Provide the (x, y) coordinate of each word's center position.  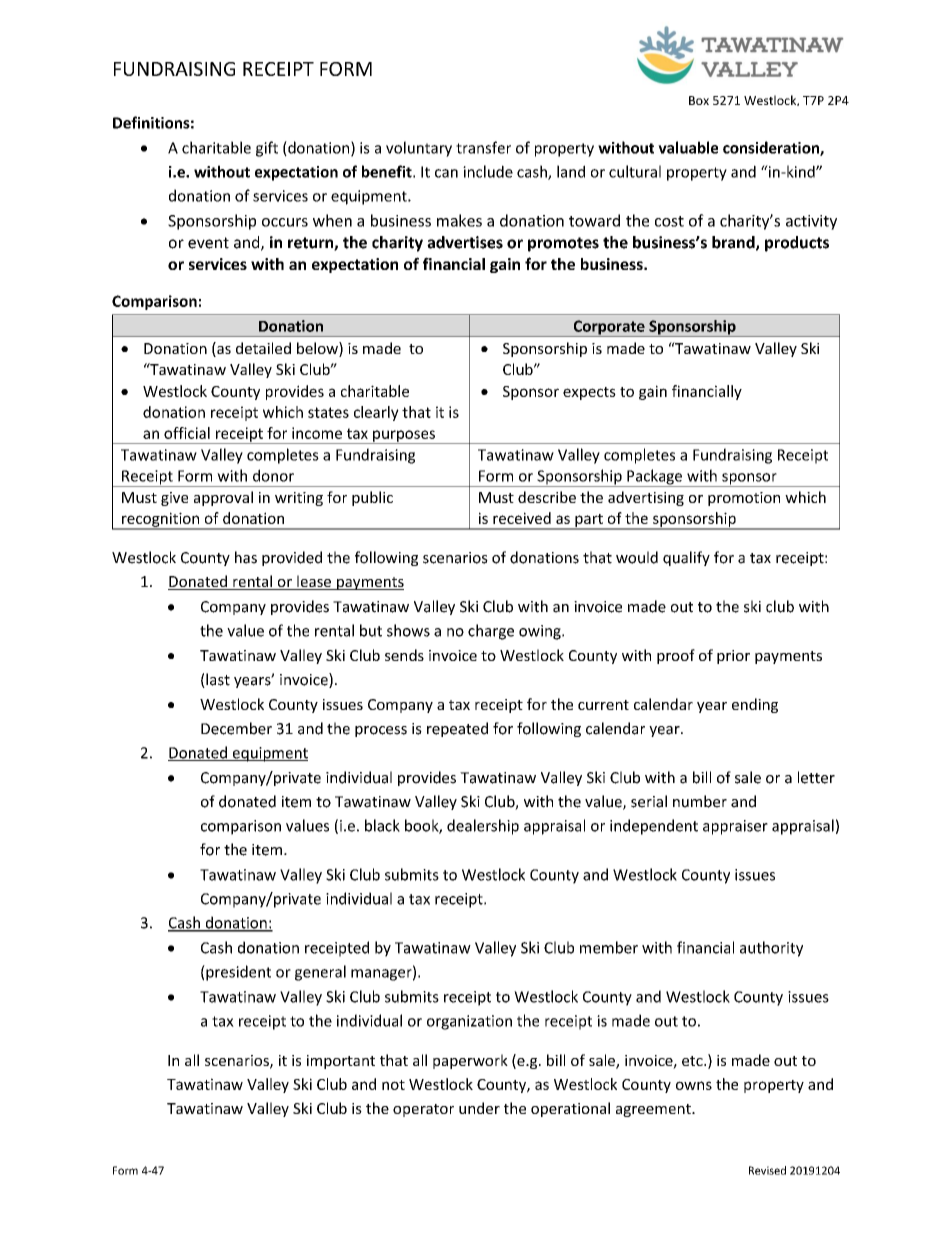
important (341, 1062)
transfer (483, 147)
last (217, 680)
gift (267, 149)
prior (733, 657)
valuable (688, 147)
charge (491, 632)
